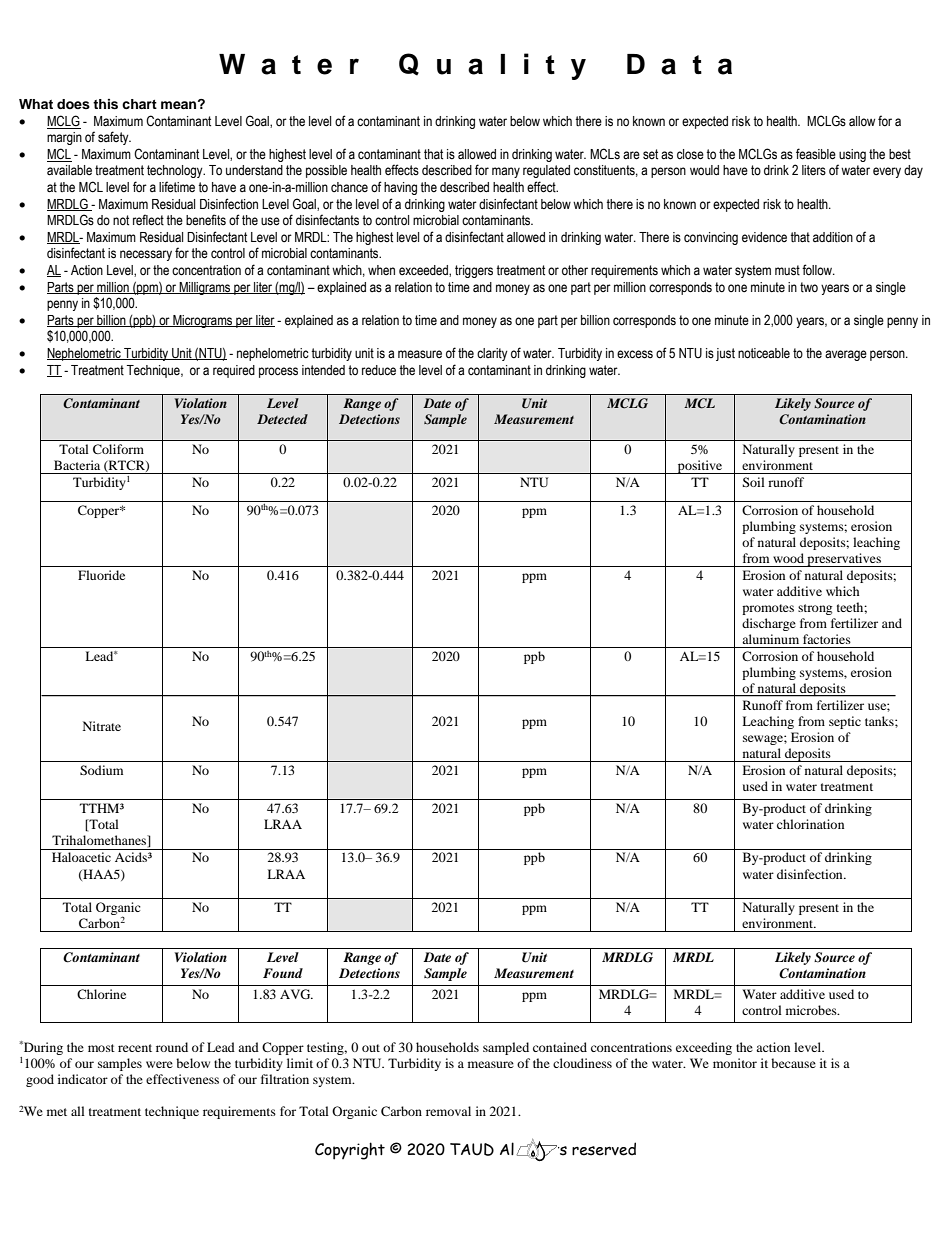 This screenshot has width=952, height=1233. Describe the element at coordinates (114, 138) in the screenshot. I see `safety` at that location.
